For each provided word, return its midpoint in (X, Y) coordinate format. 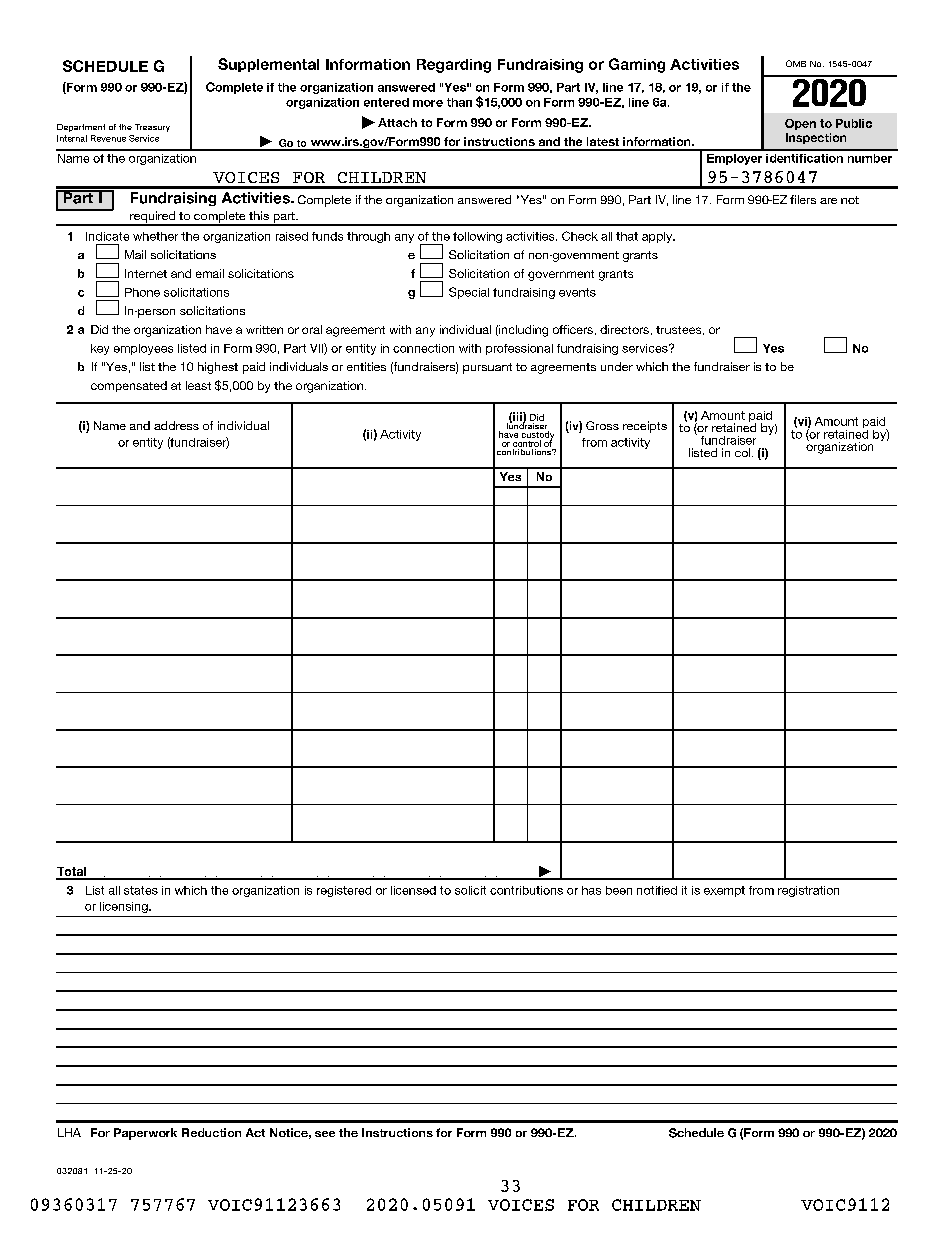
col (744, 452)
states (141, 890)
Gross (602, 425)
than (459, 102)
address (176, 425)
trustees (680, 330)
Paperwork (145, 1134)
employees (143, 349)
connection (423, 348)
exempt (724, 891)
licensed (413, 890)
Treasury (152, 128)
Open (800, 124)
